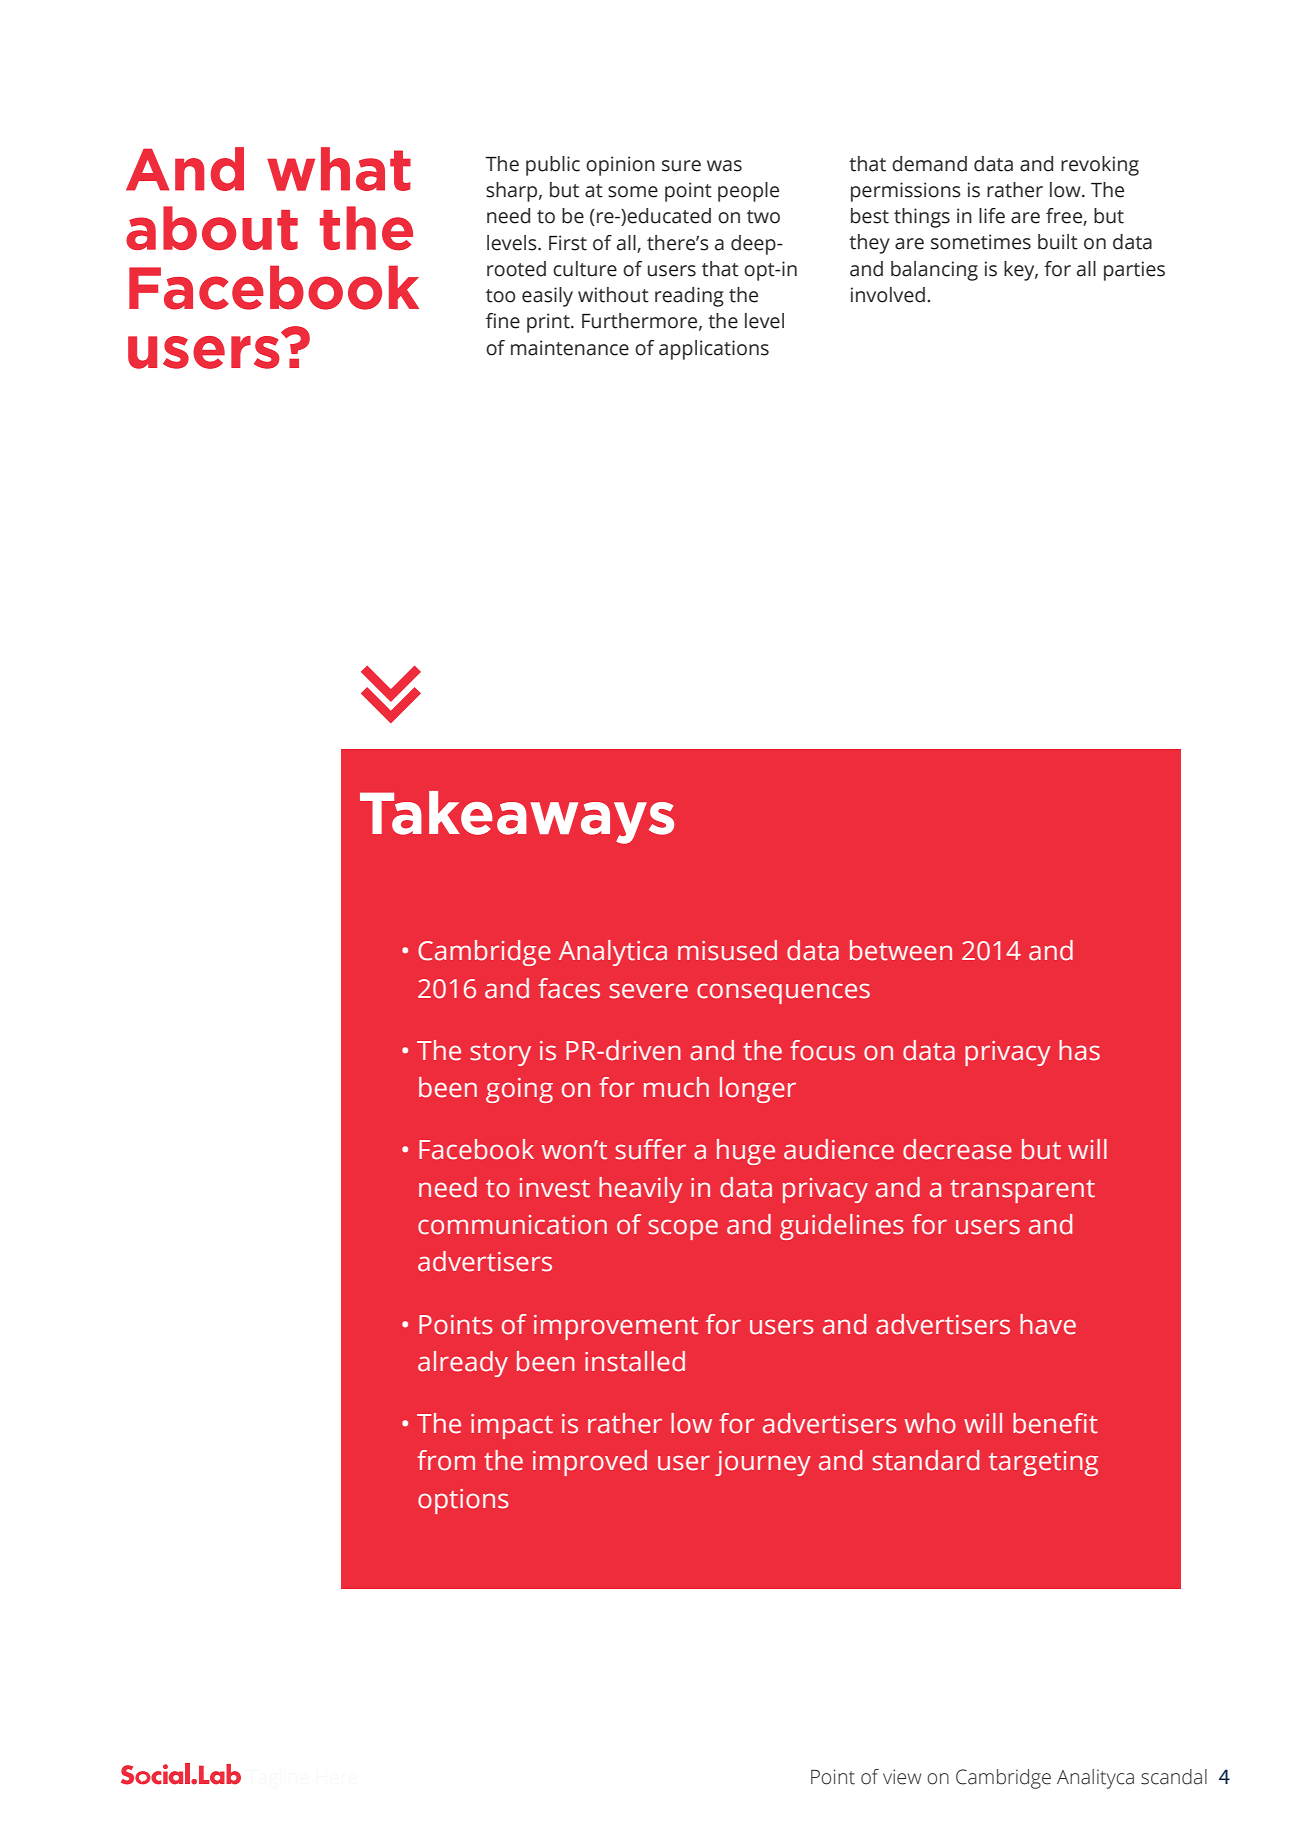 The image size is (1306, 1847). I want to click on have, so click(1048, 1324).
